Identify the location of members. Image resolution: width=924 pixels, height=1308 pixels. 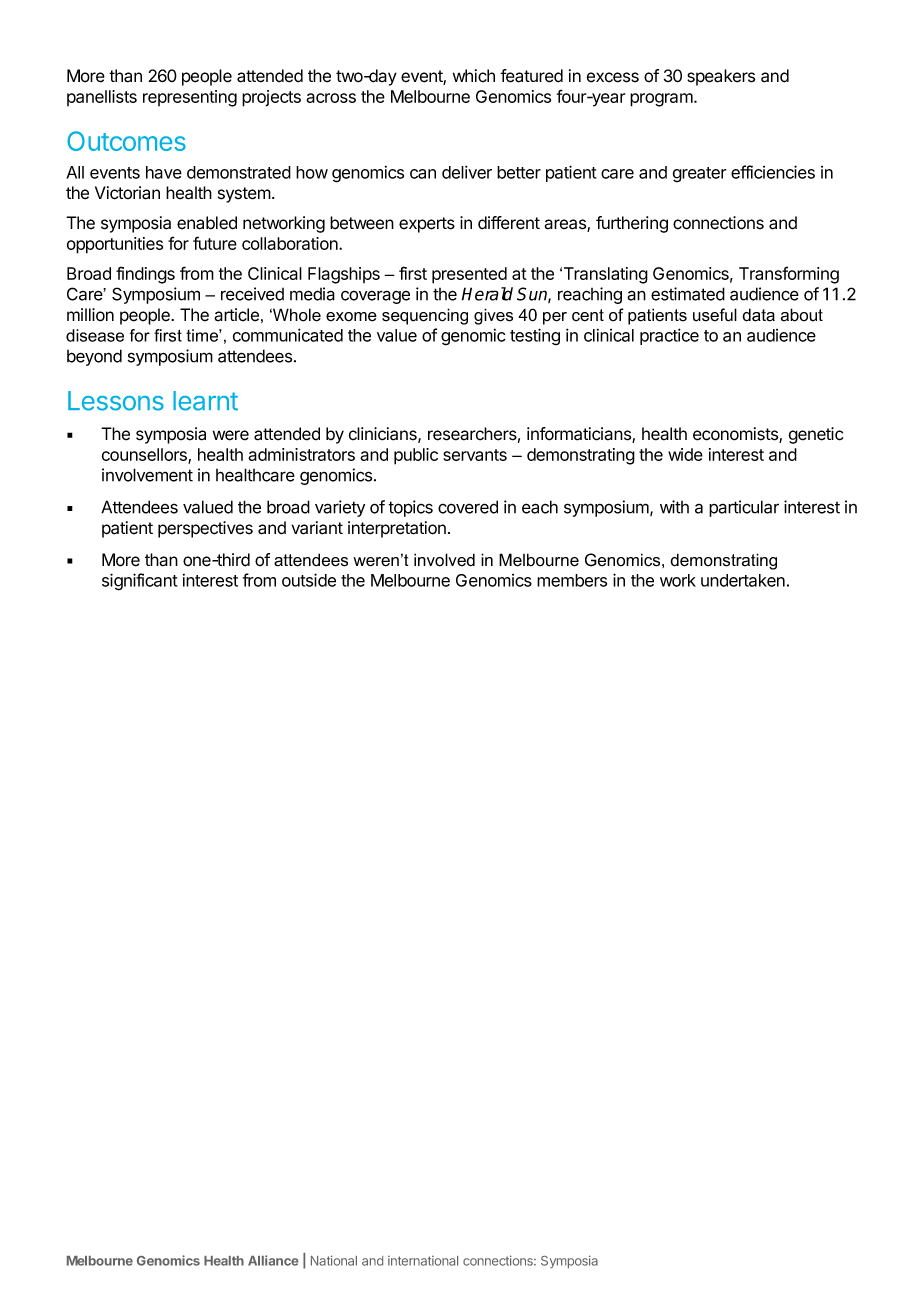
(572, 580).
